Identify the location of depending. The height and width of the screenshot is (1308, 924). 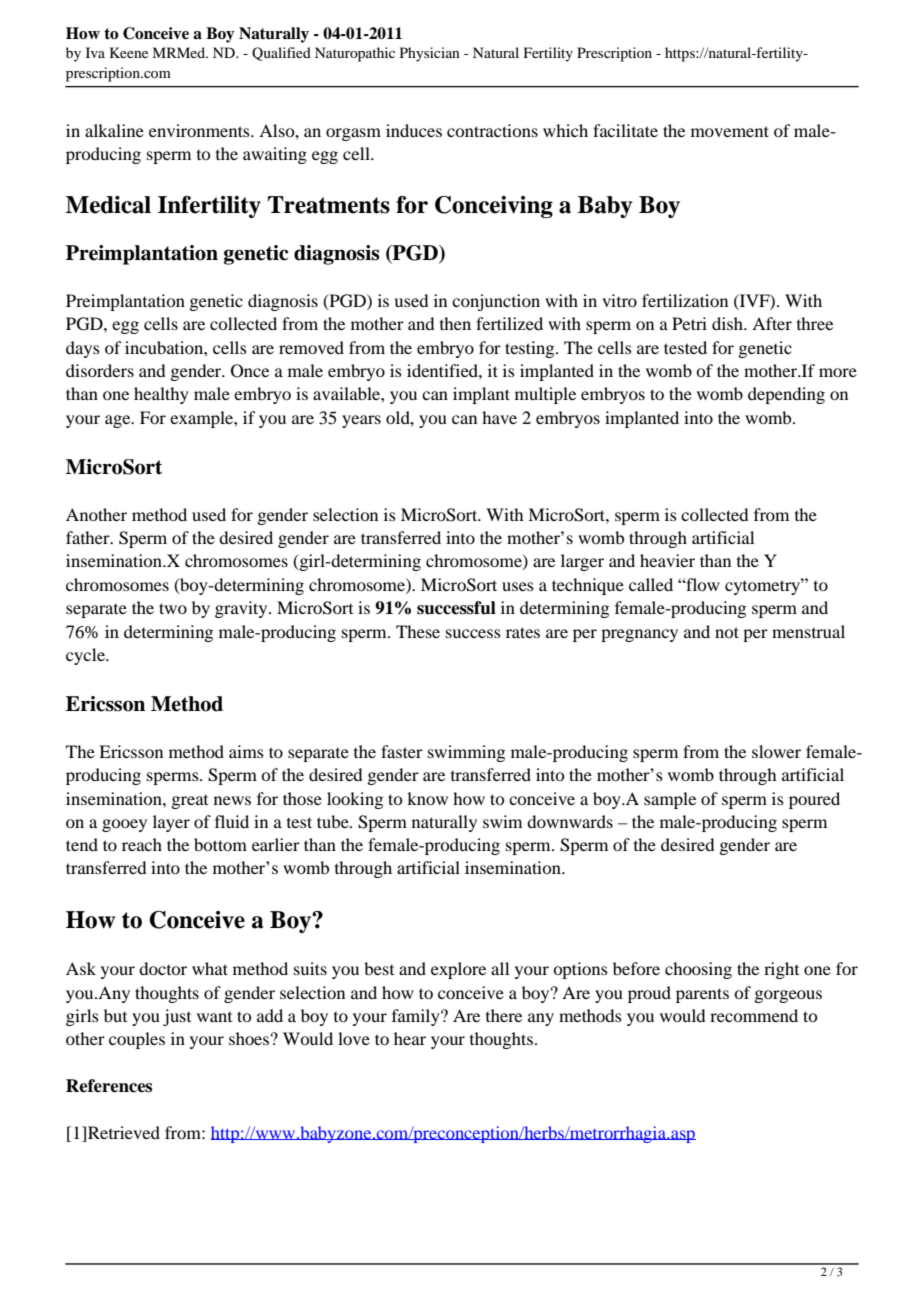
(786, 395).
